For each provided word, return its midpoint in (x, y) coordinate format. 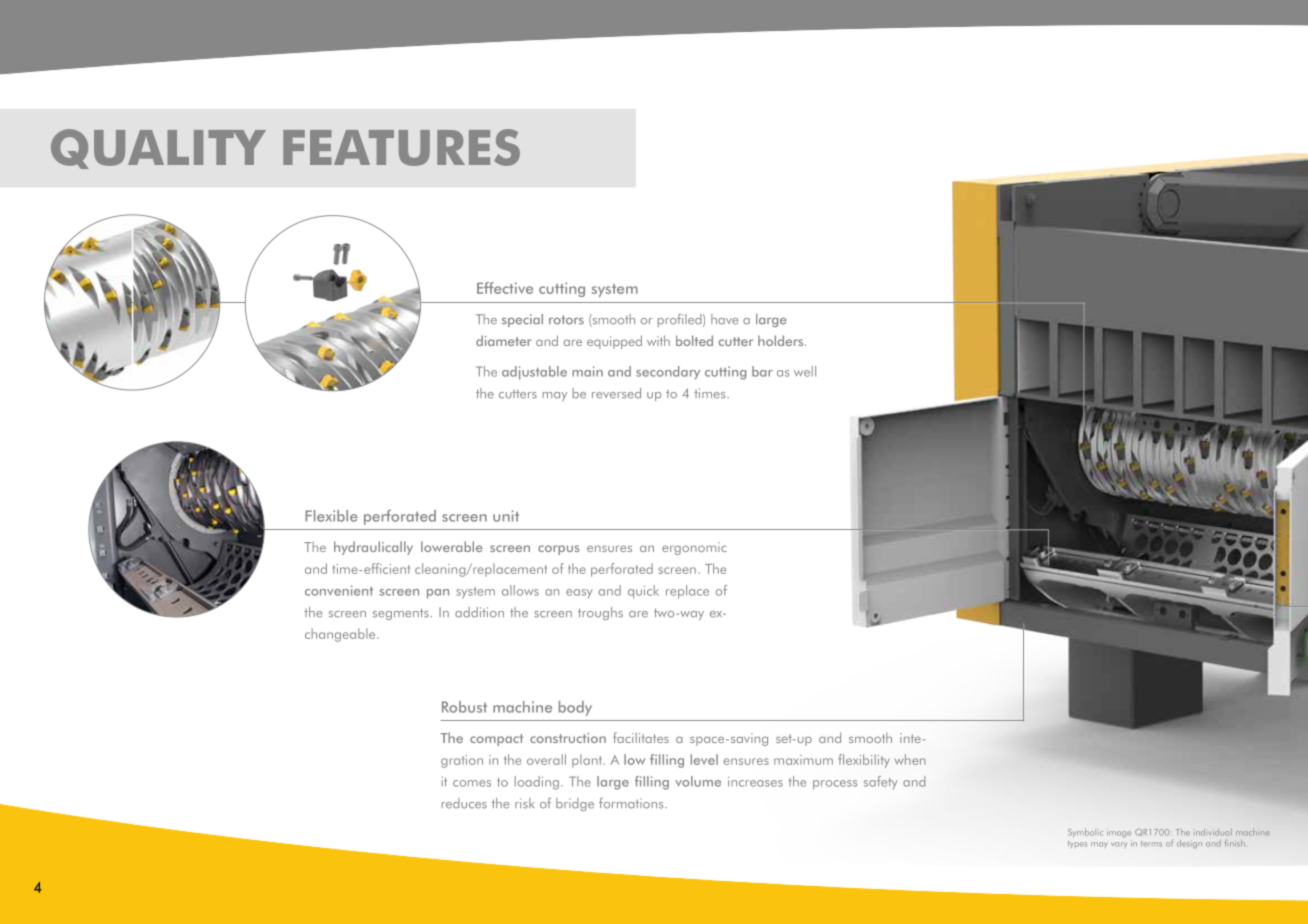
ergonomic (694, 548)
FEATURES (401, 147)
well (805, 371)
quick (643, 592)
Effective (505, 288)
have (724, 319)
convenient (339, 590)
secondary (668, 373)
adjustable (534, 373)
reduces (464, 803)
